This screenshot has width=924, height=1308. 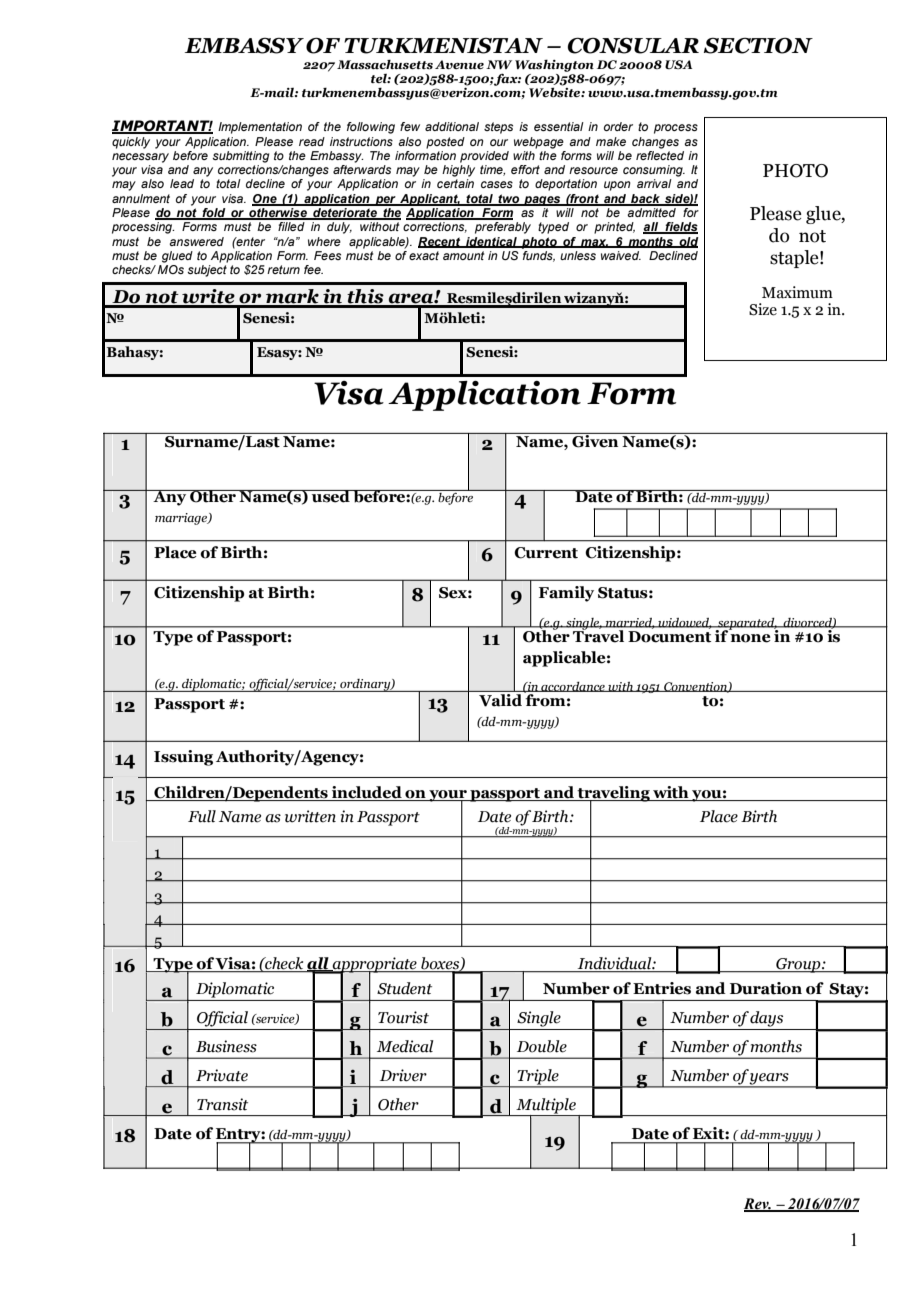 I want to click on Avenue, so click(x=459, y=64).
